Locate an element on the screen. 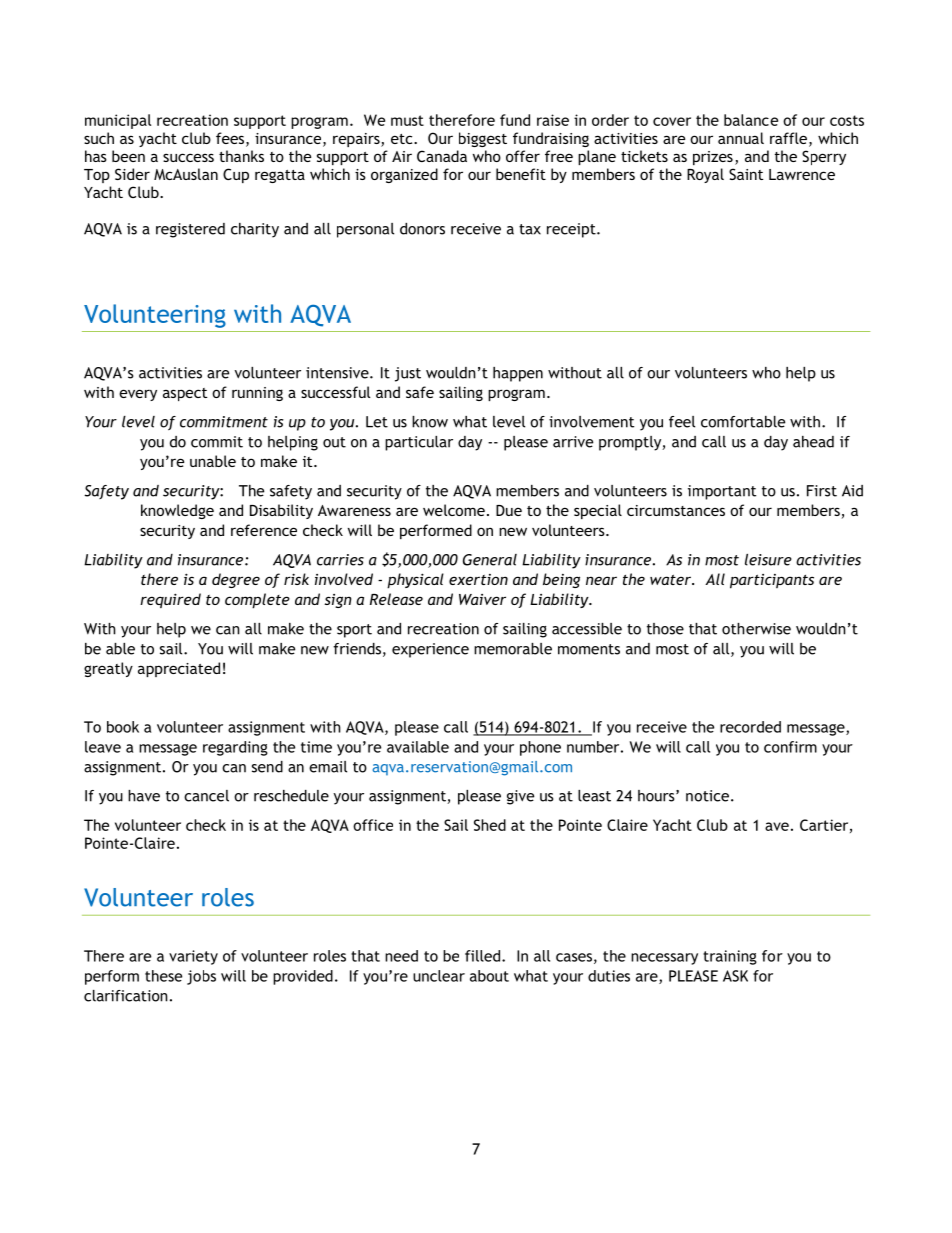 The image size is (952, 1233). fees is located at coordinates (230, 138).
